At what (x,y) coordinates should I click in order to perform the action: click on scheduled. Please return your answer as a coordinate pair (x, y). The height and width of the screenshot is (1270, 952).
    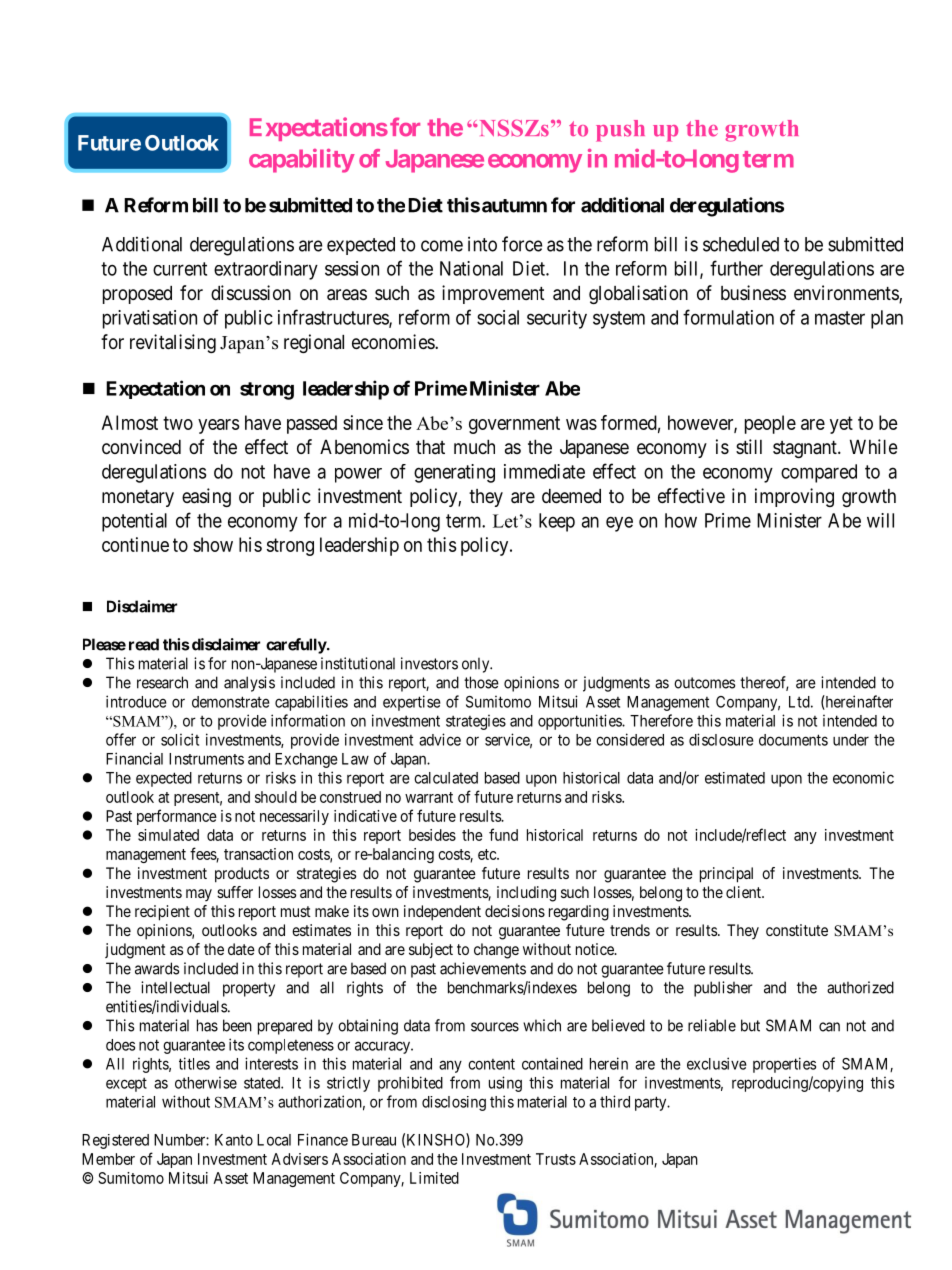
    Looking at the image, I should click on (741, 244).
